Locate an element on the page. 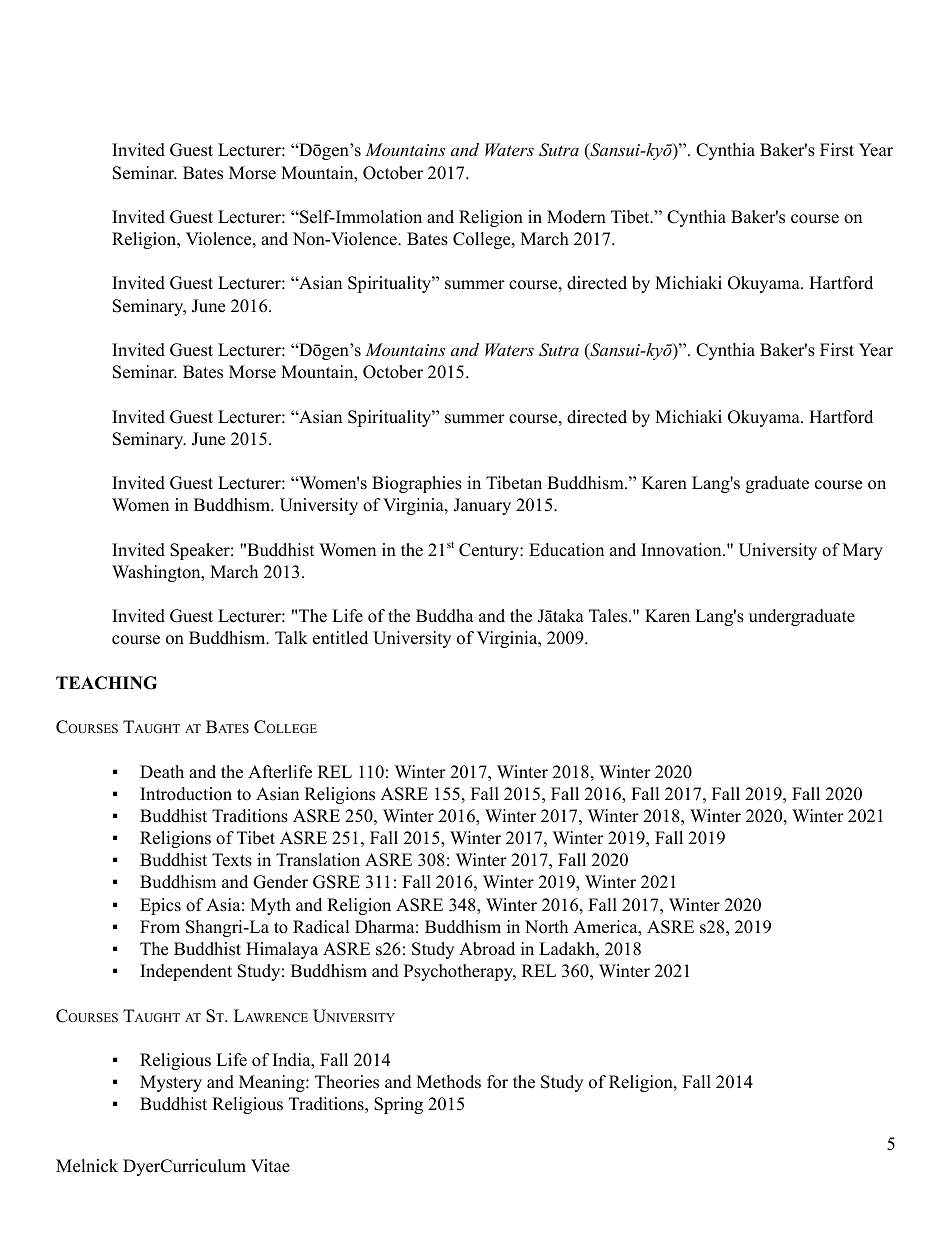 The height and width of the page is (1233, 952). Epics is located at coordinates (160, 906).
